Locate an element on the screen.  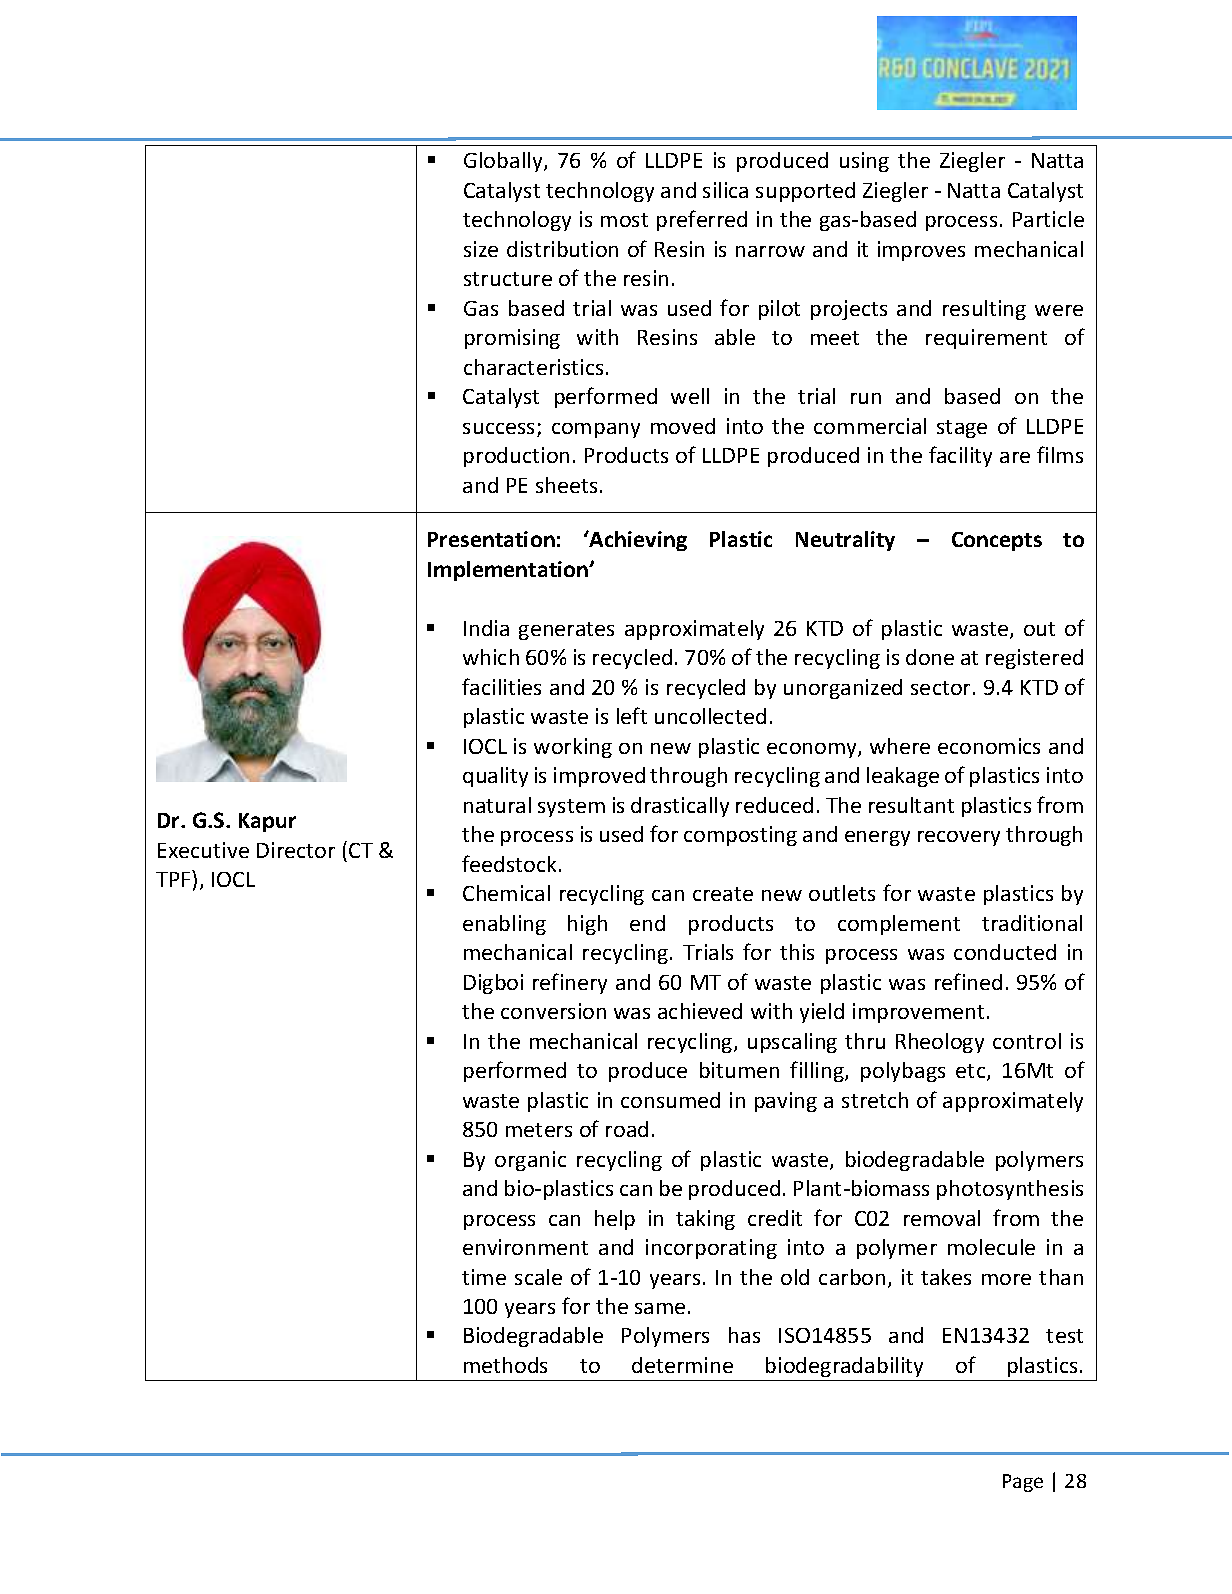
recovery is located at coordinates (959, 838).
